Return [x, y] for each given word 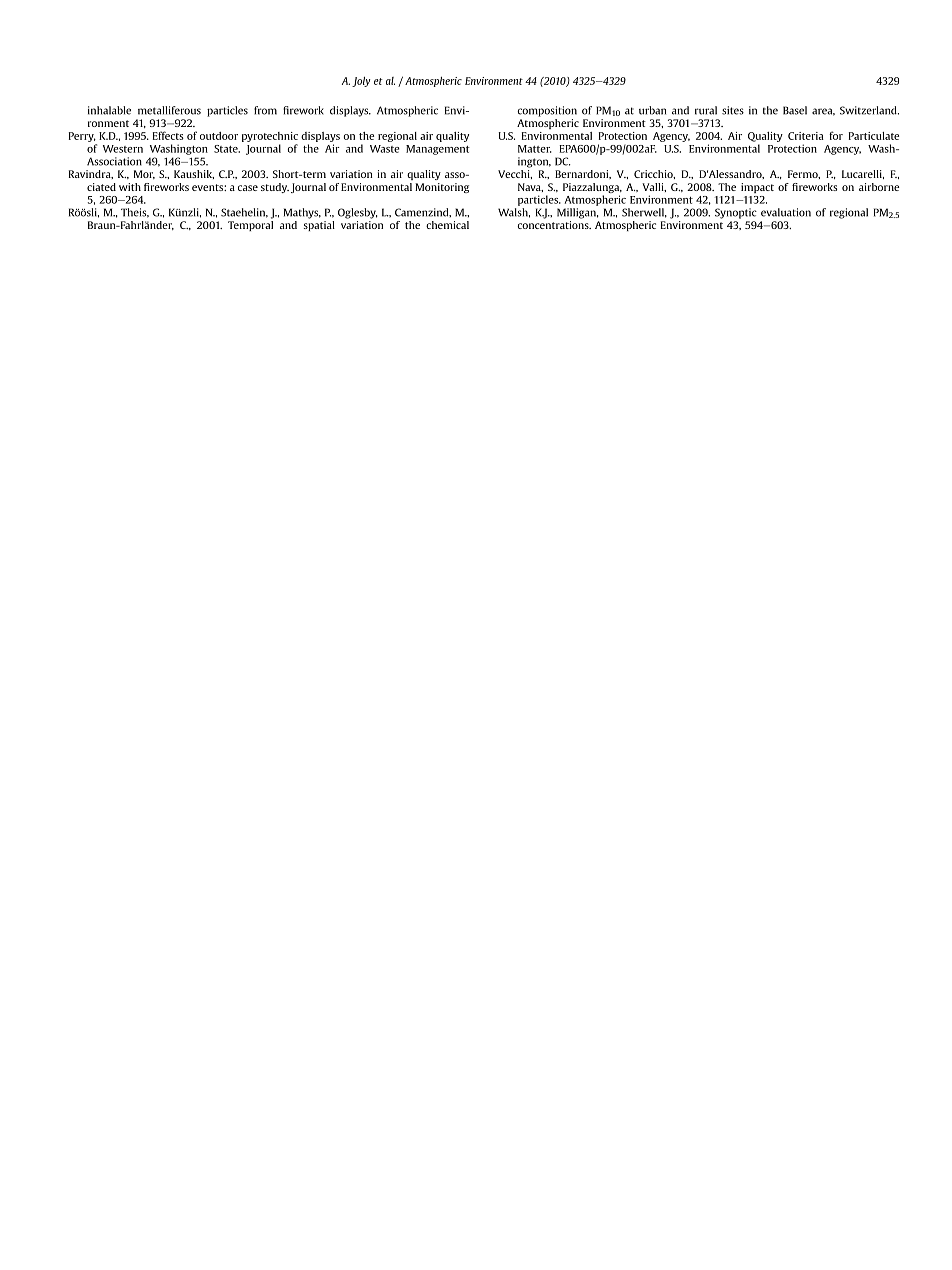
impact [757, 188]
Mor [144, 174]
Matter [535, 149]
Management [438, 150]
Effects [168, 135]
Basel [795, 110]
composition [547, 111]
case [248, 188]
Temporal [250, 226]
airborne [879, 187]
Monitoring [442, 188]
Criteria [806, 136]
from [265, 110]
